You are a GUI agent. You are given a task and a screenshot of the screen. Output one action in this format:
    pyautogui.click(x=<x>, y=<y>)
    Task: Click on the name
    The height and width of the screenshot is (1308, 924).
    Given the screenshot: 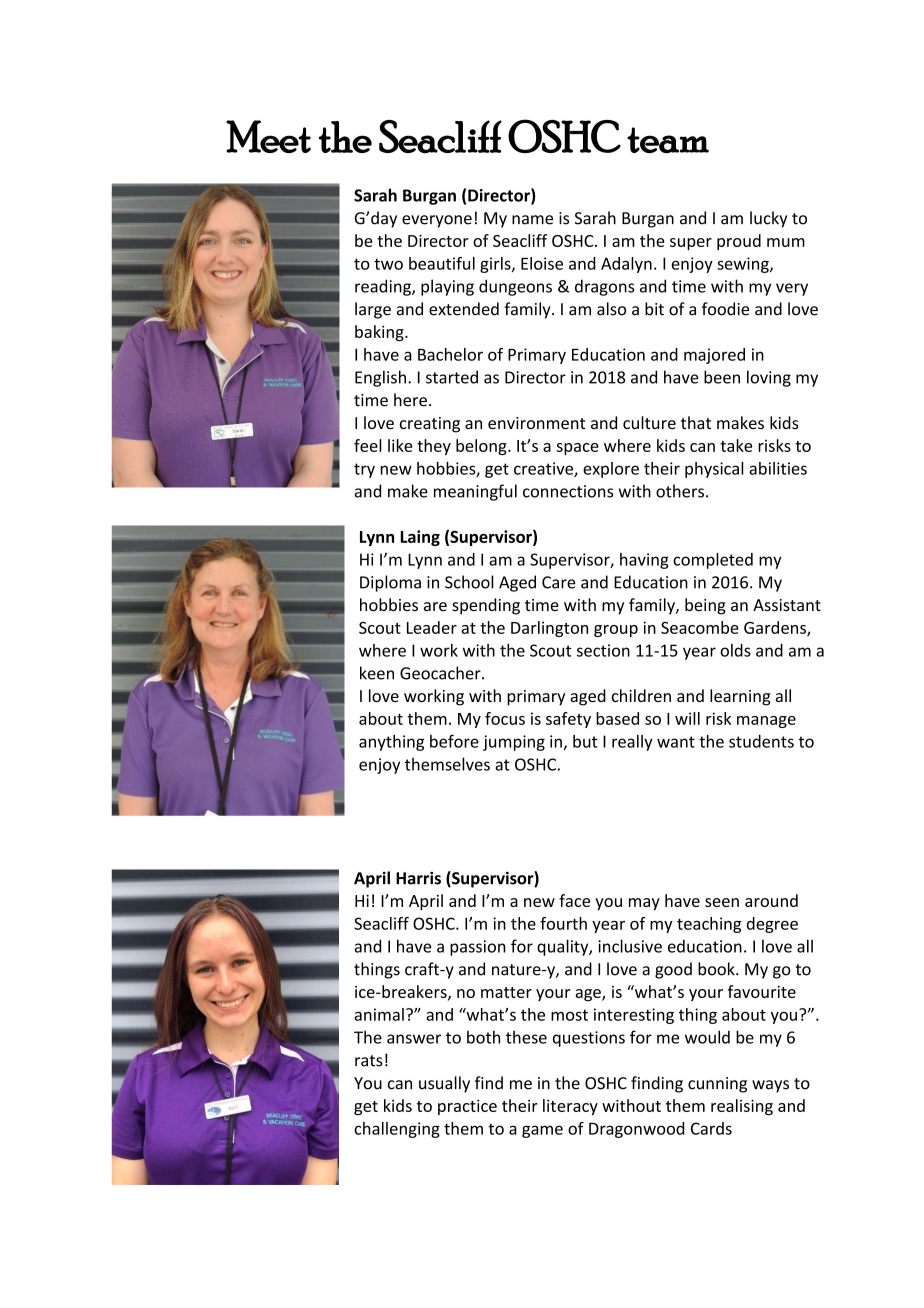 What is the action you would take?
    pyautogui.click(x=532, y=220)
